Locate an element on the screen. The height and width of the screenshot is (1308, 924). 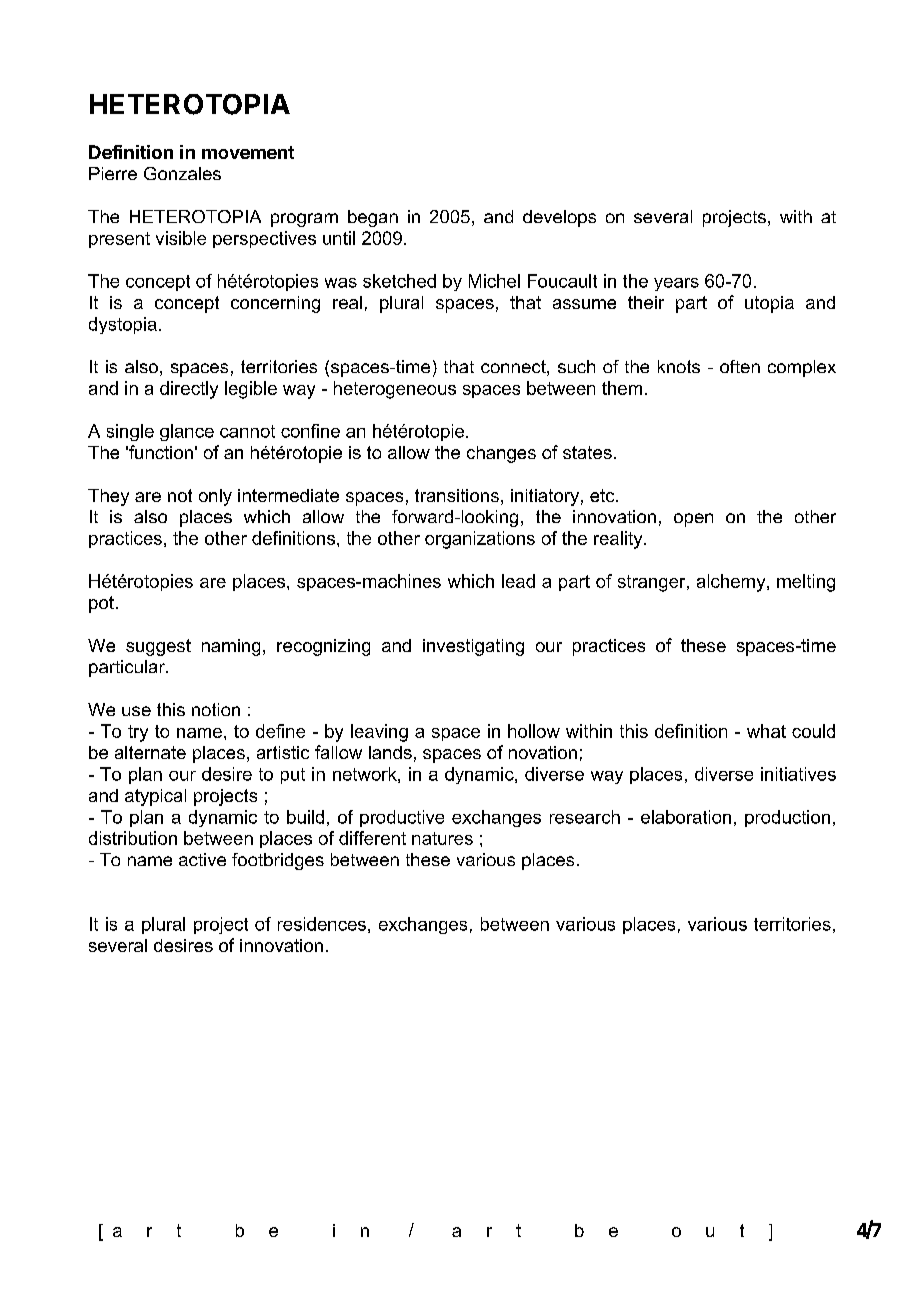
develops is located at coordinates (559, 218).
